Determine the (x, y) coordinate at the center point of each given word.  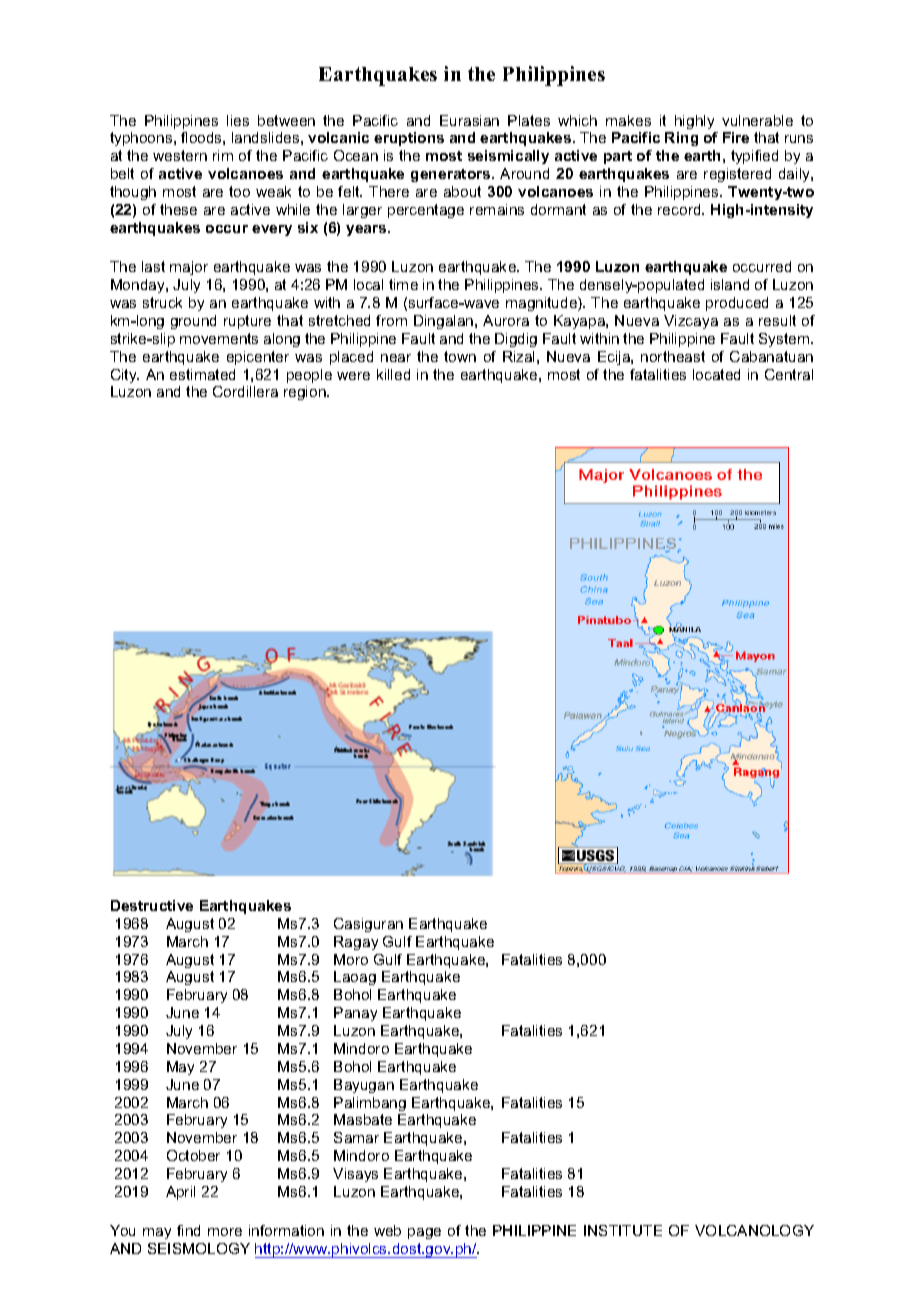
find (188, 1230)
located (716, 374)
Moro (351, 959)
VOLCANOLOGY (754, 1230)
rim (223, 155)
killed (393, 374)
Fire (736, 137)
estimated (202, 374)
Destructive (152, 905)
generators (452, 175)
